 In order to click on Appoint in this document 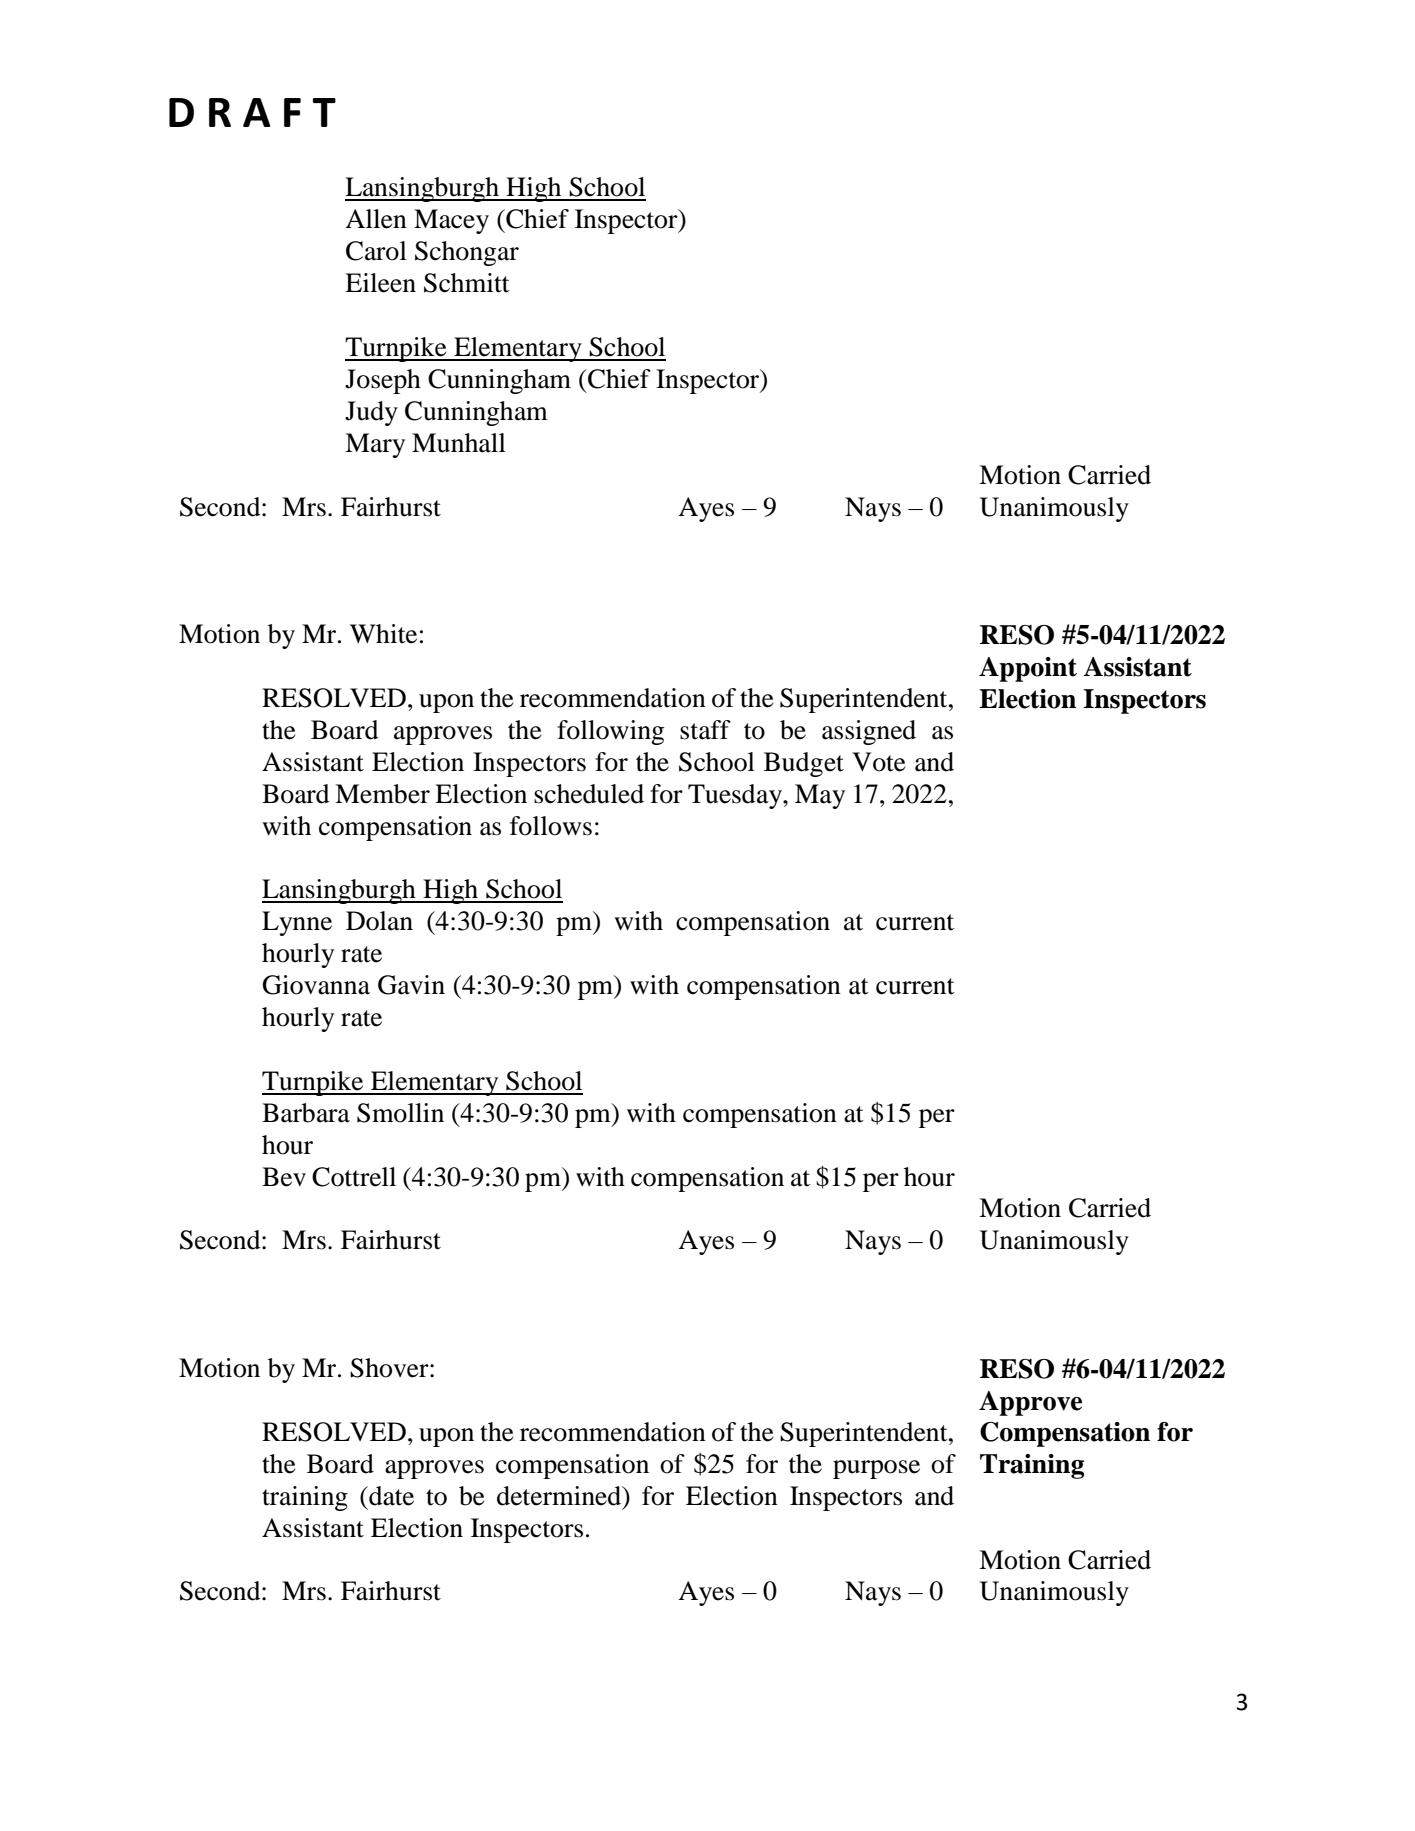, I will do `click(1028, 669)`.
